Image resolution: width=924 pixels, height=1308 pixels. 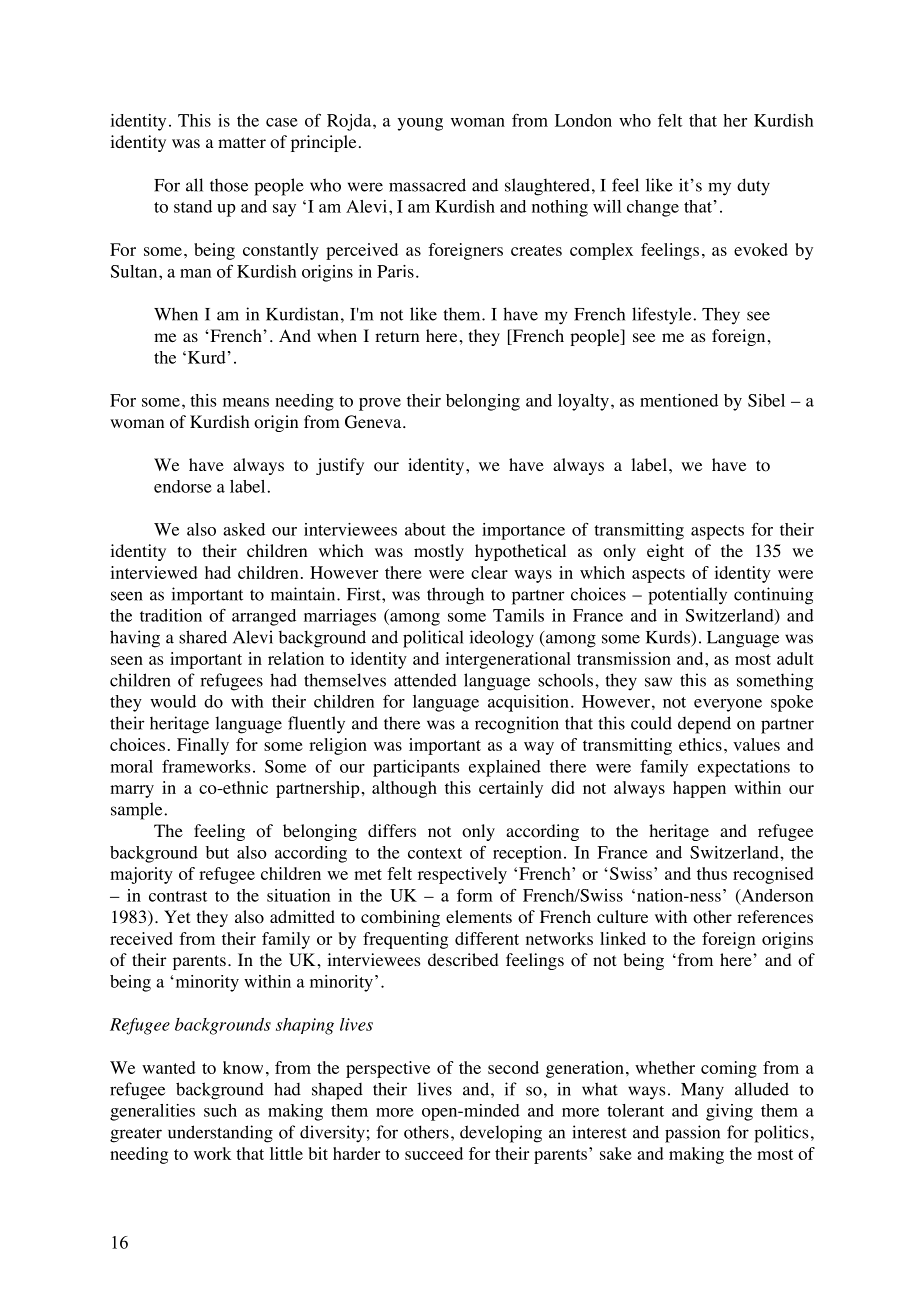 What do you see at coordinates (687, 596) in the image?
I see `potentially` at bounding box center [687, 596].
